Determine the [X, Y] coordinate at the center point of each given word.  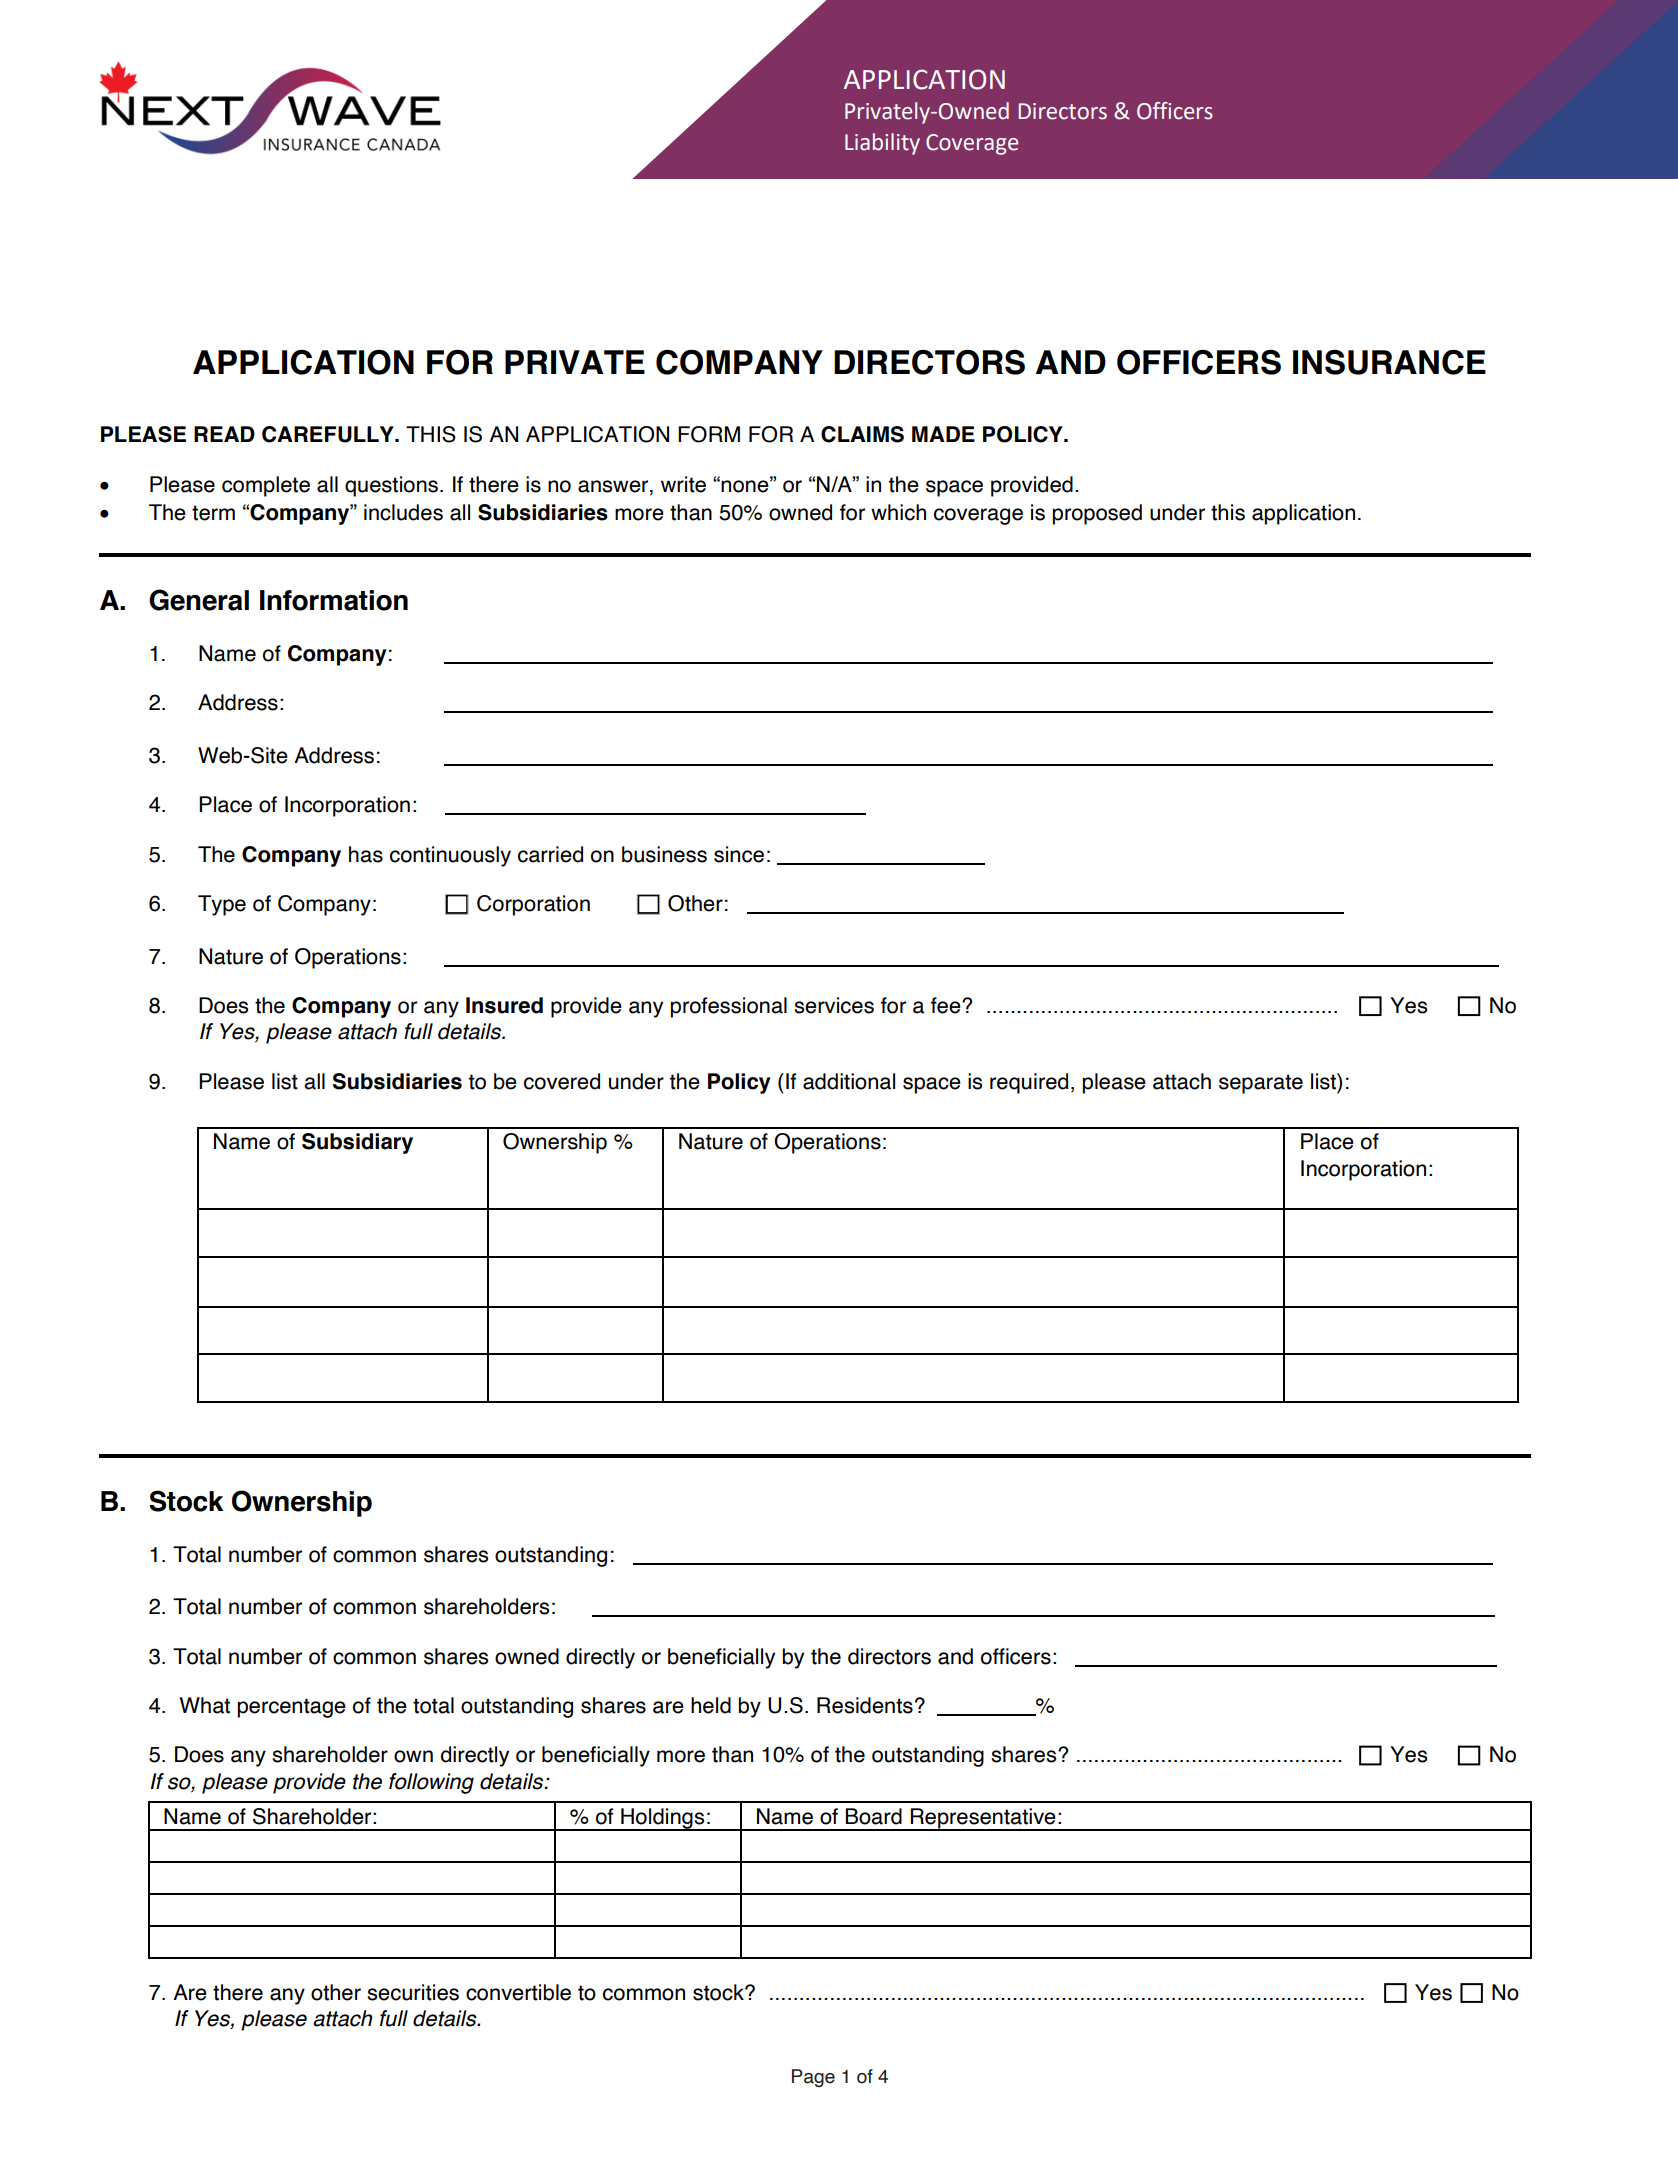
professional [728, 1007]
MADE [943, 434]
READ [224, 434]
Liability [882, 144]
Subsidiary [357, 1143]
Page [813, 2078]
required [1029, 1083]
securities [413, 1992]
